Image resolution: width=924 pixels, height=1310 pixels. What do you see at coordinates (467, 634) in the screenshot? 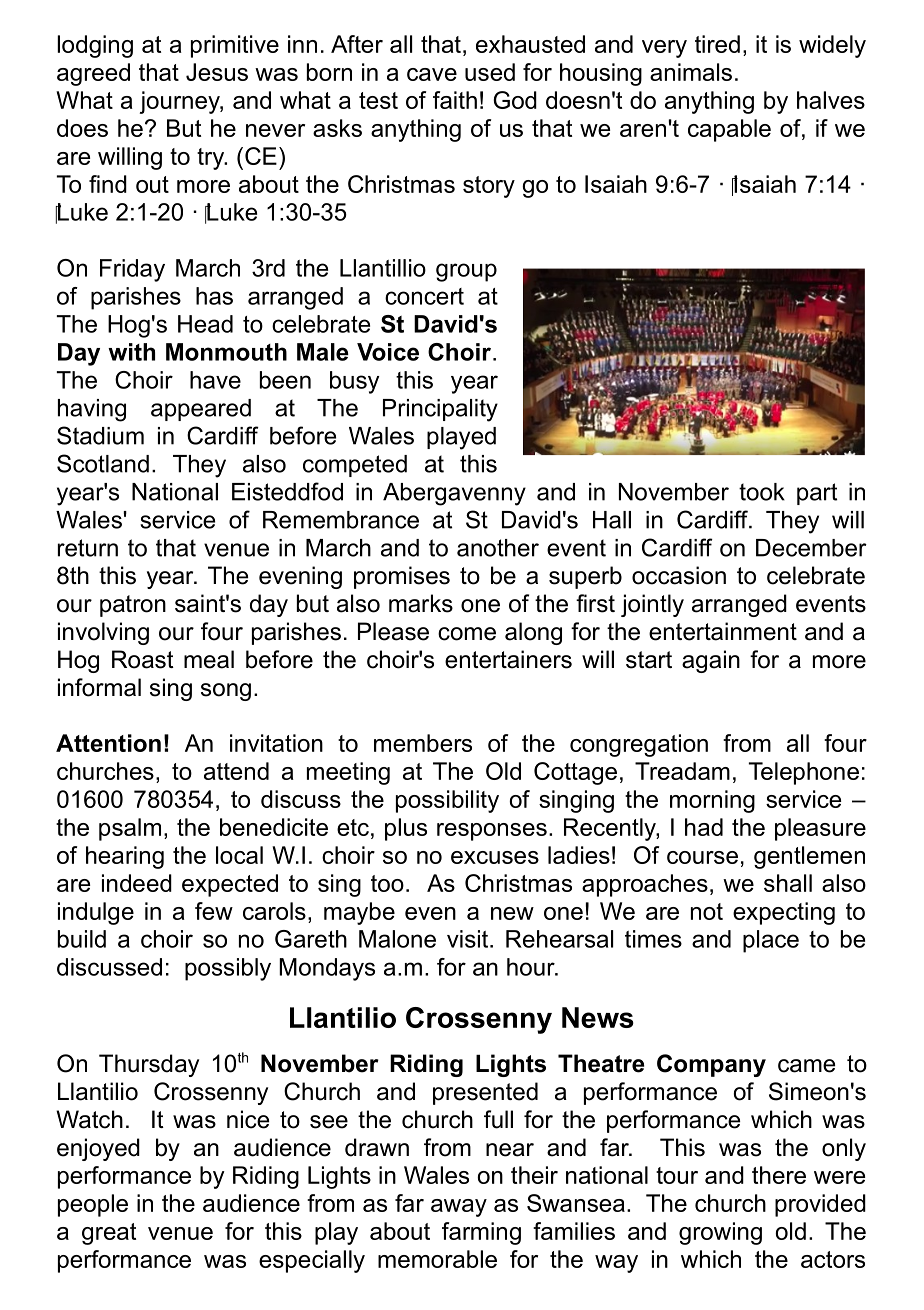
I see `come` at bounding box center [467, 634].
